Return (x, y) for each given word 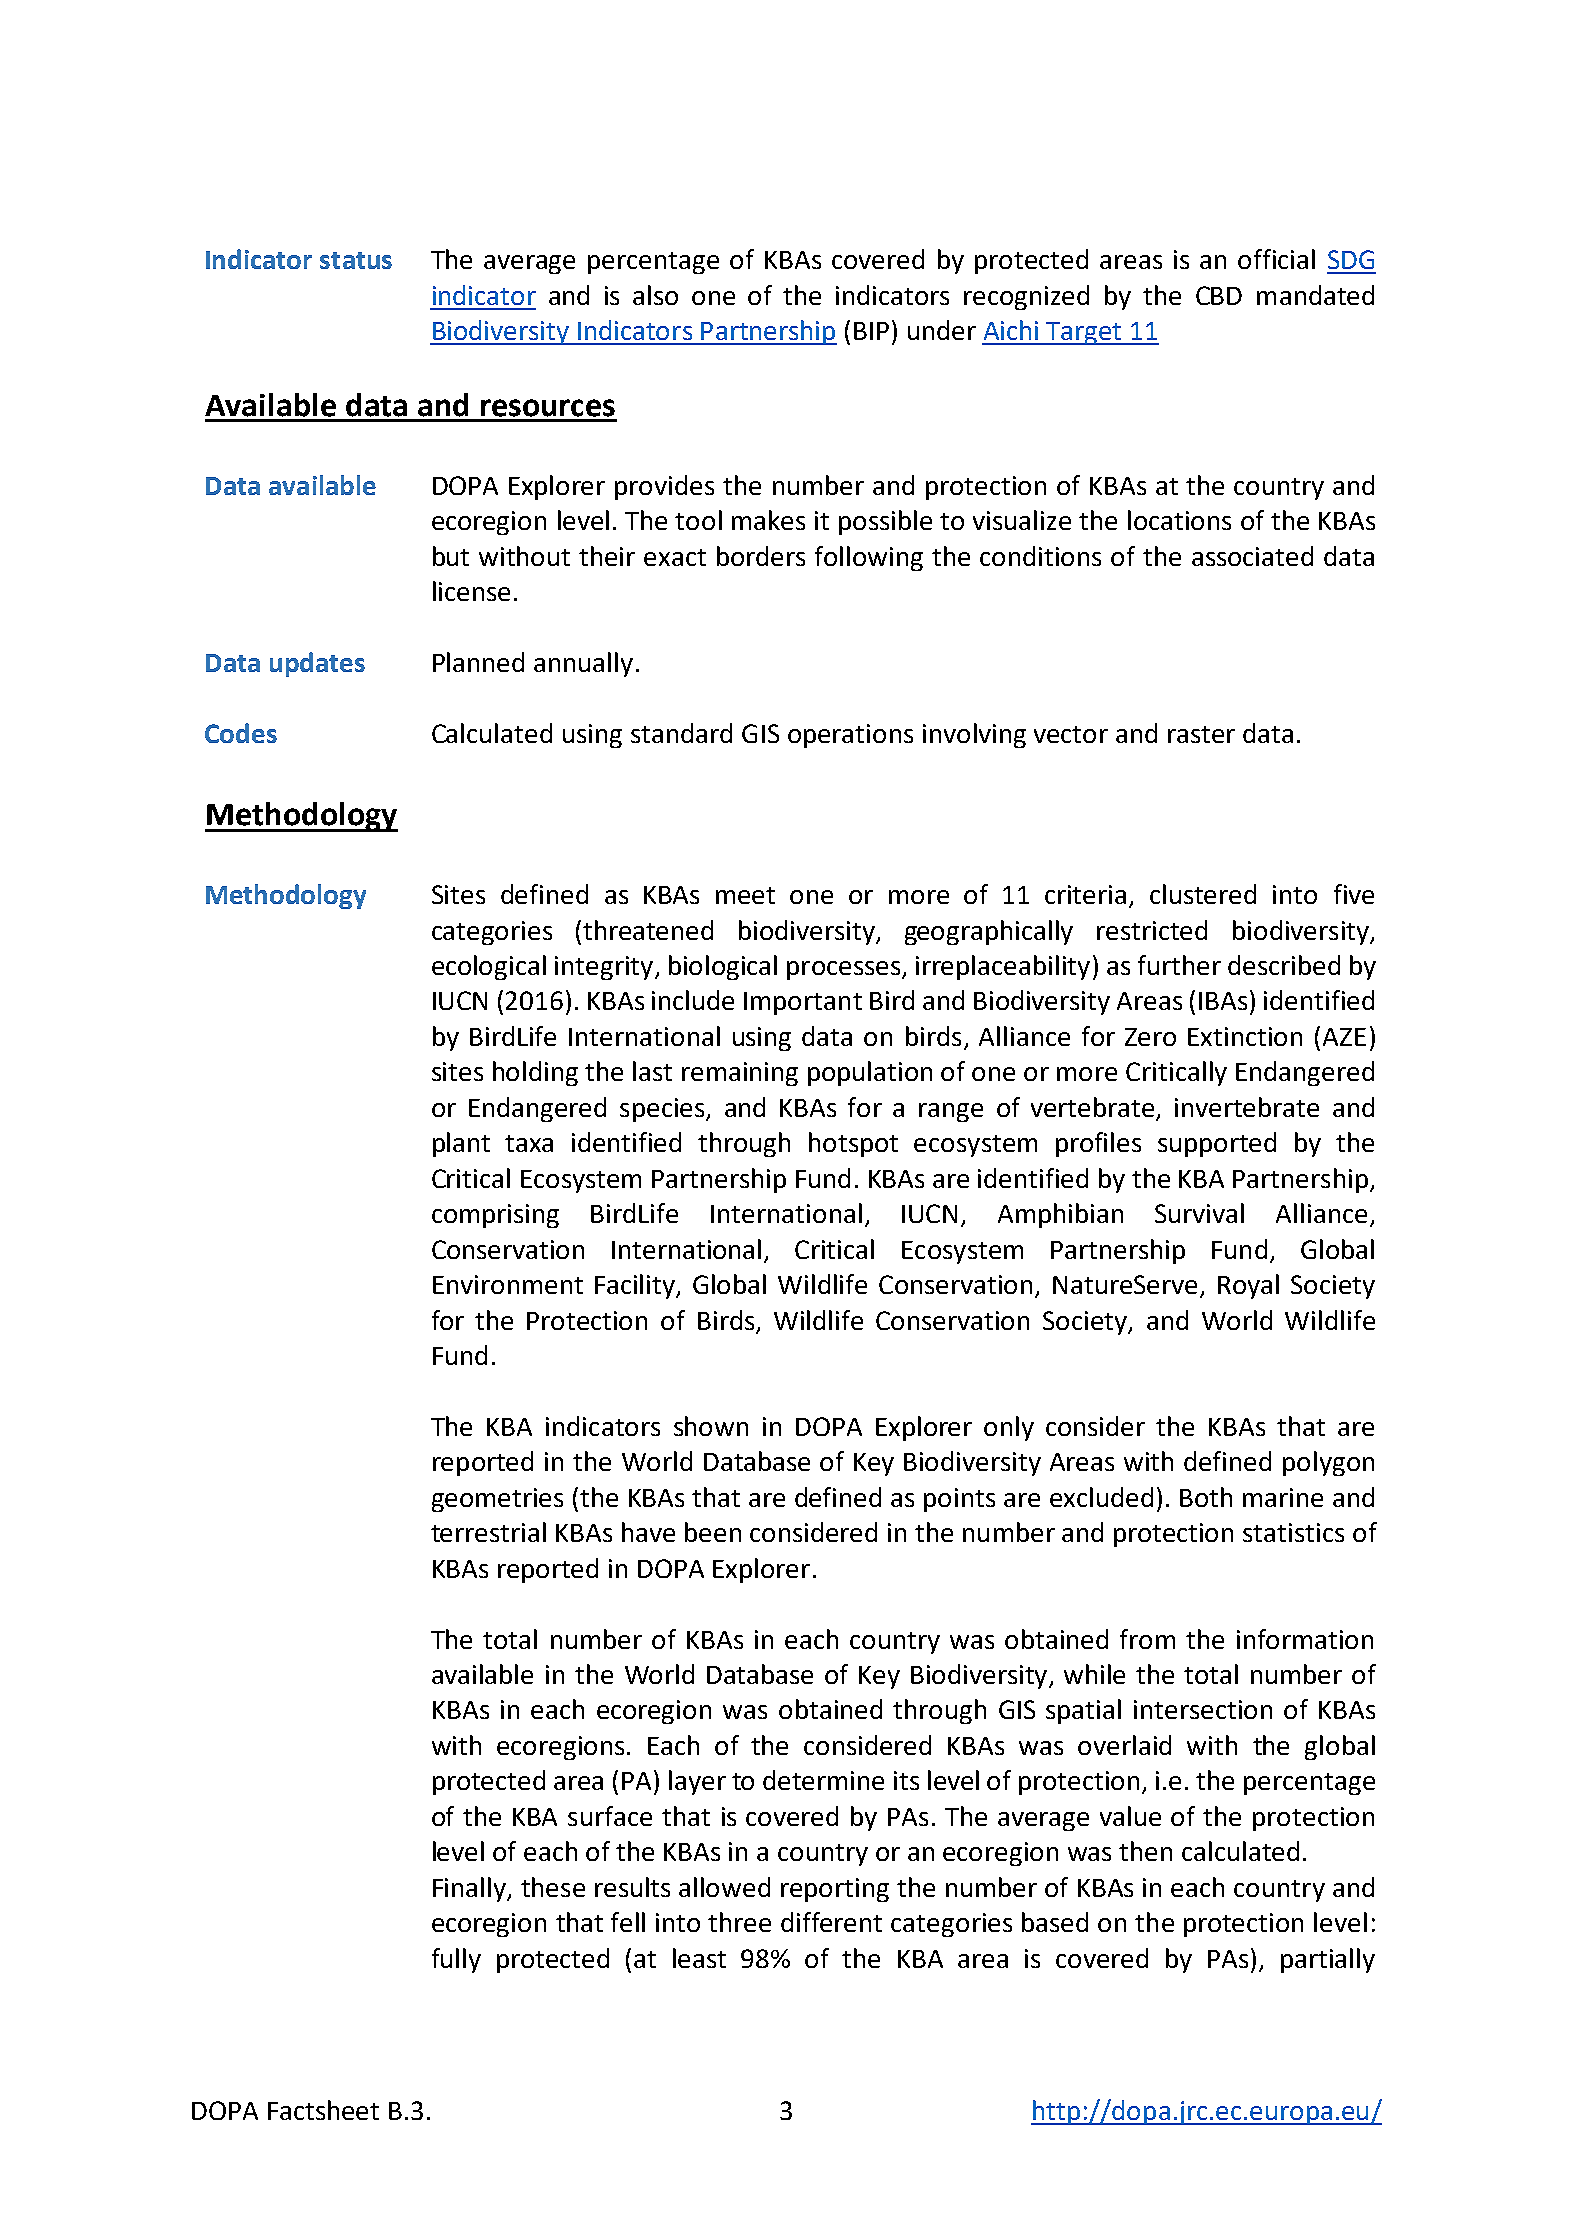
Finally (470, 1889)
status (356, 260)
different (831, 1922)
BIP (871, 331)
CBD (1219, 295)
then (1145, 1851)
